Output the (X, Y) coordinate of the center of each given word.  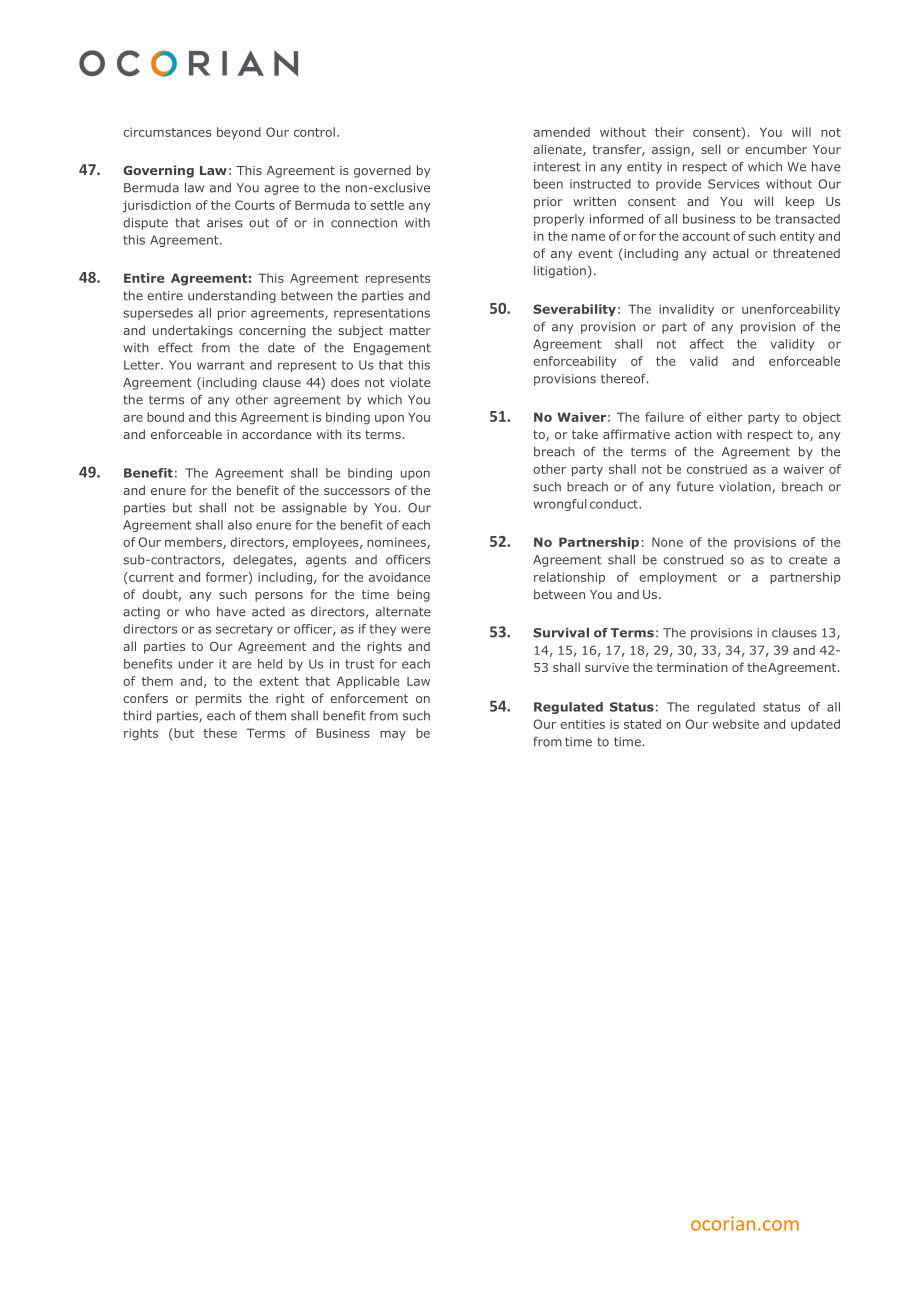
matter (410, 330)
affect (707, 344)
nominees (397, 543)
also (240, 525)
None (667, 542)
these (220, 733)
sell (711, 149)
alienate (558, 150)
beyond (239, 133)
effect (175, 347)
